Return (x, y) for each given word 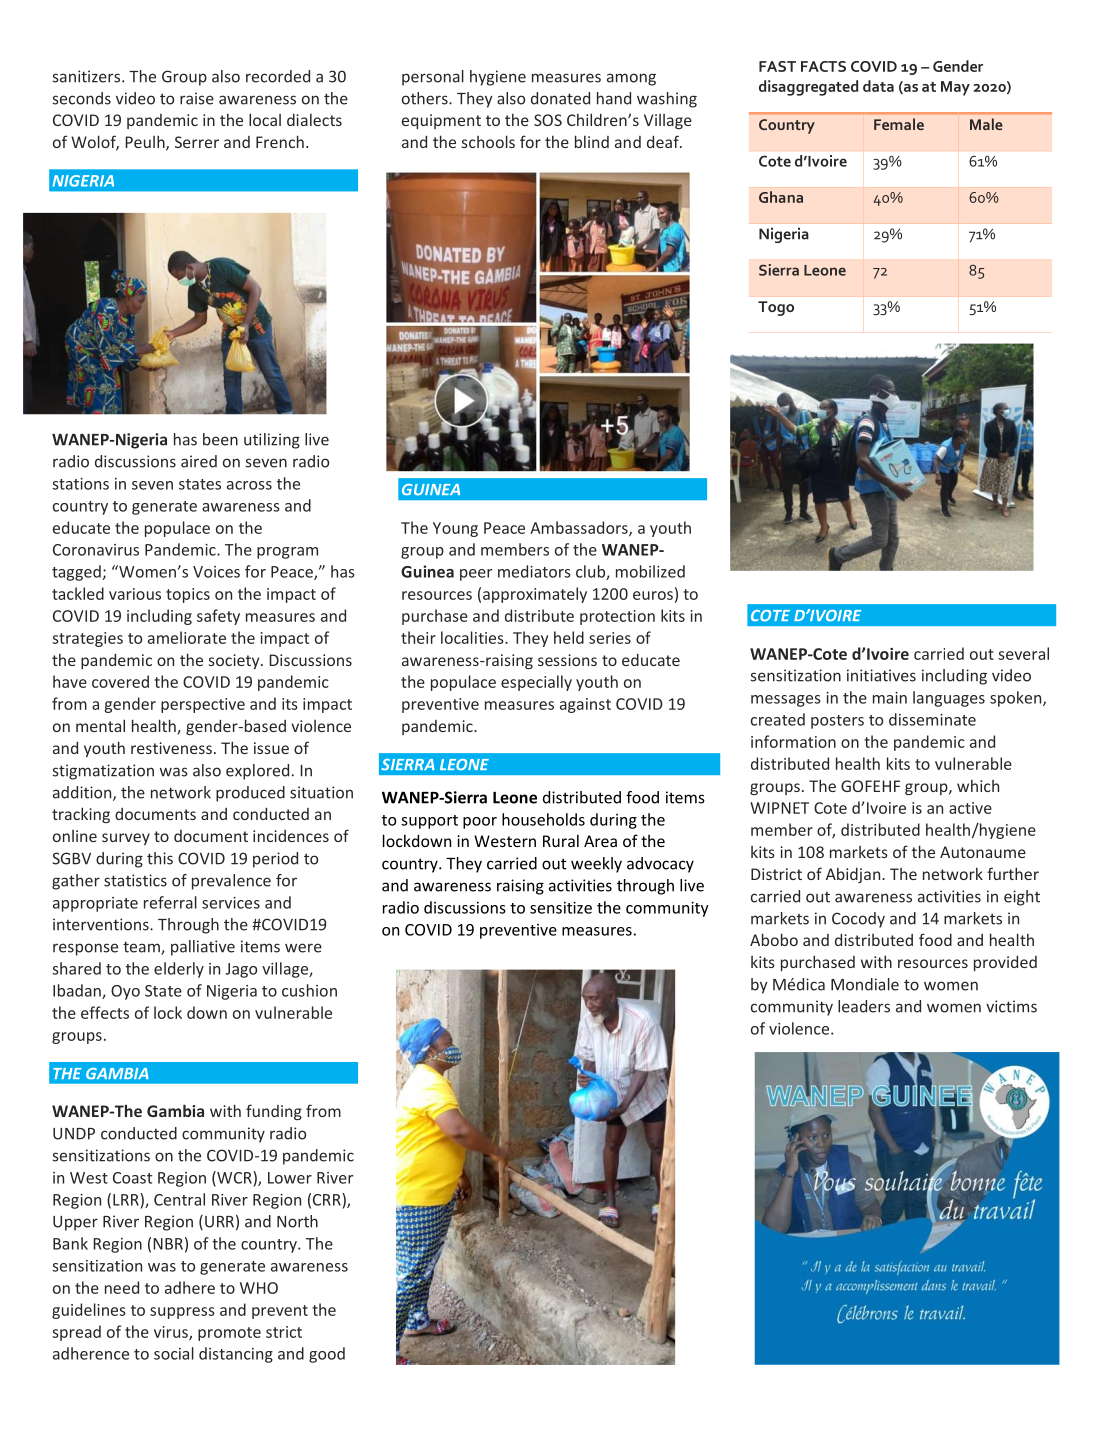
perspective (203, 705)
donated (560, 98)
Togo (776, 308)
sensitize (561, 908)
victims (1011, 1006)
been (220, 439)
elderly (179, 970)
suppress (182, 1313)
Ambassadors (580, 528)
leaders (864, 1006)
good (327, 1355)
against (585, 705)
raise (197, 98)
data (878, 86)
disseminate (932, 719)
